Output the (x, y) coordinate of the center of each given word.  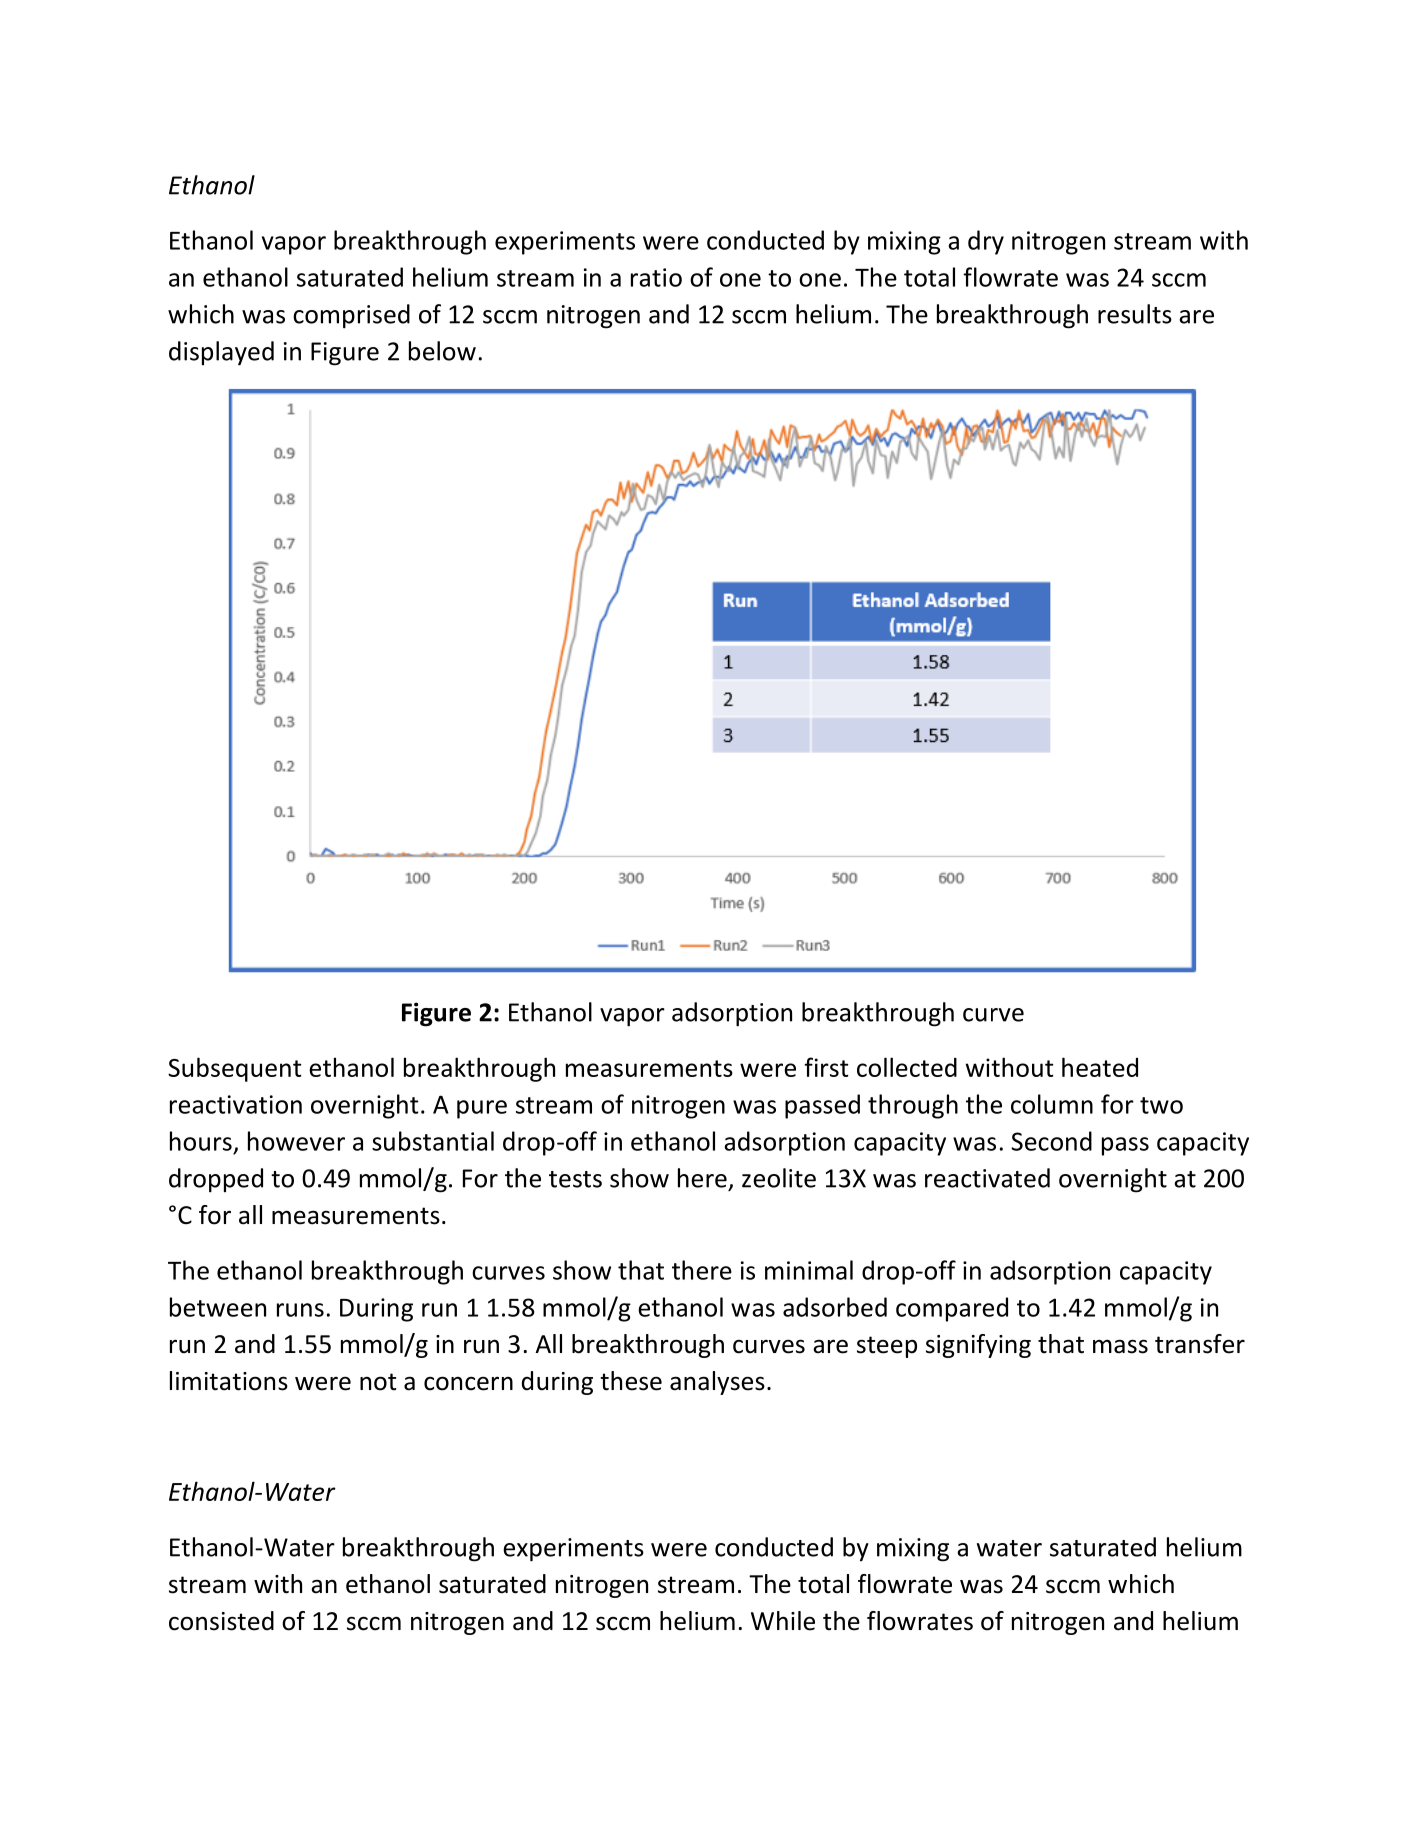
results (1135, 314)
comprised (351, 316)
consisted (221, 1621)
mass (1120, 1346)
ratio (656, 277)
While (783, 1621)
